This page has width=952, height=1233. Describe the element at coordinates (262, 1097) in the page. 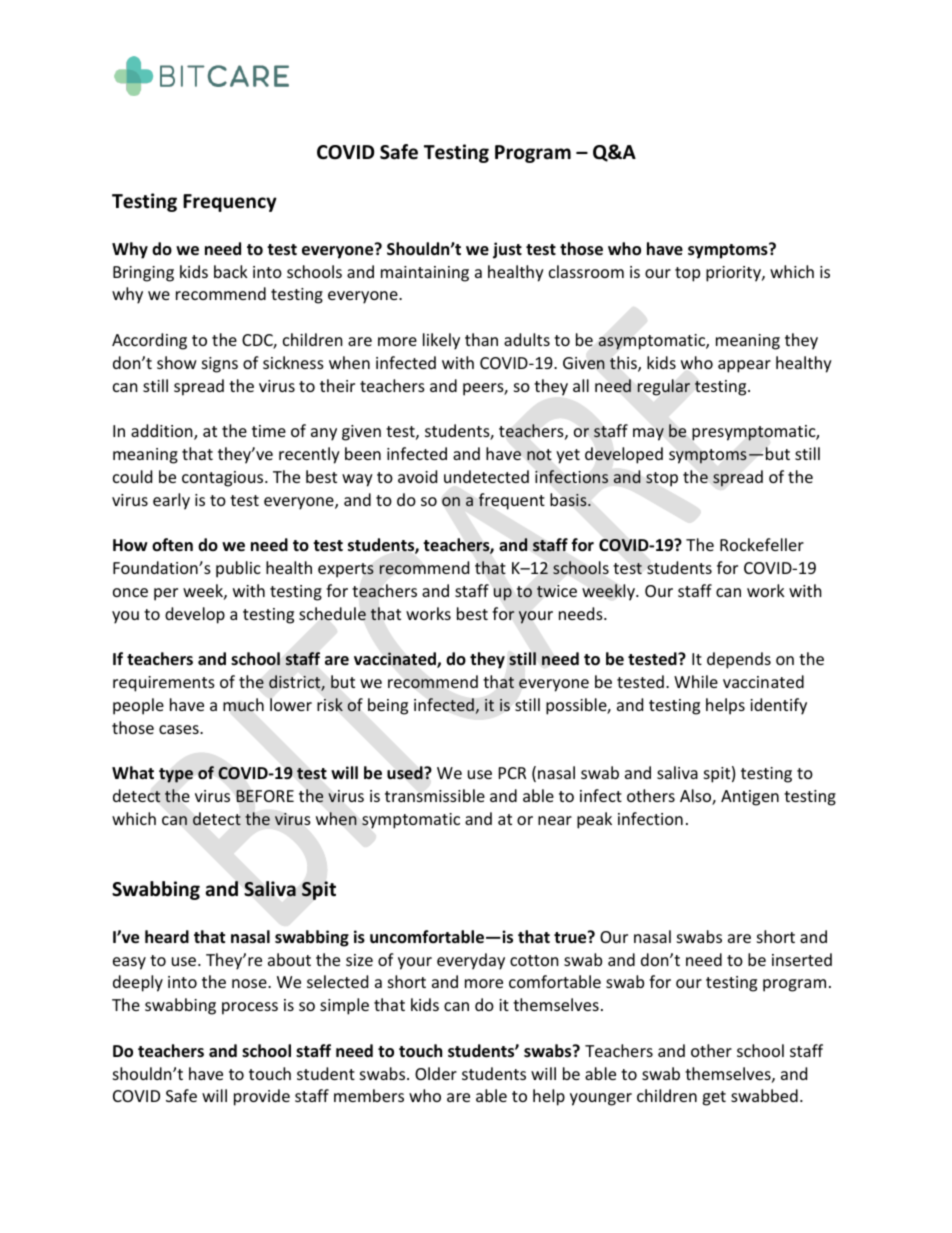

I see `provide` at that location.
